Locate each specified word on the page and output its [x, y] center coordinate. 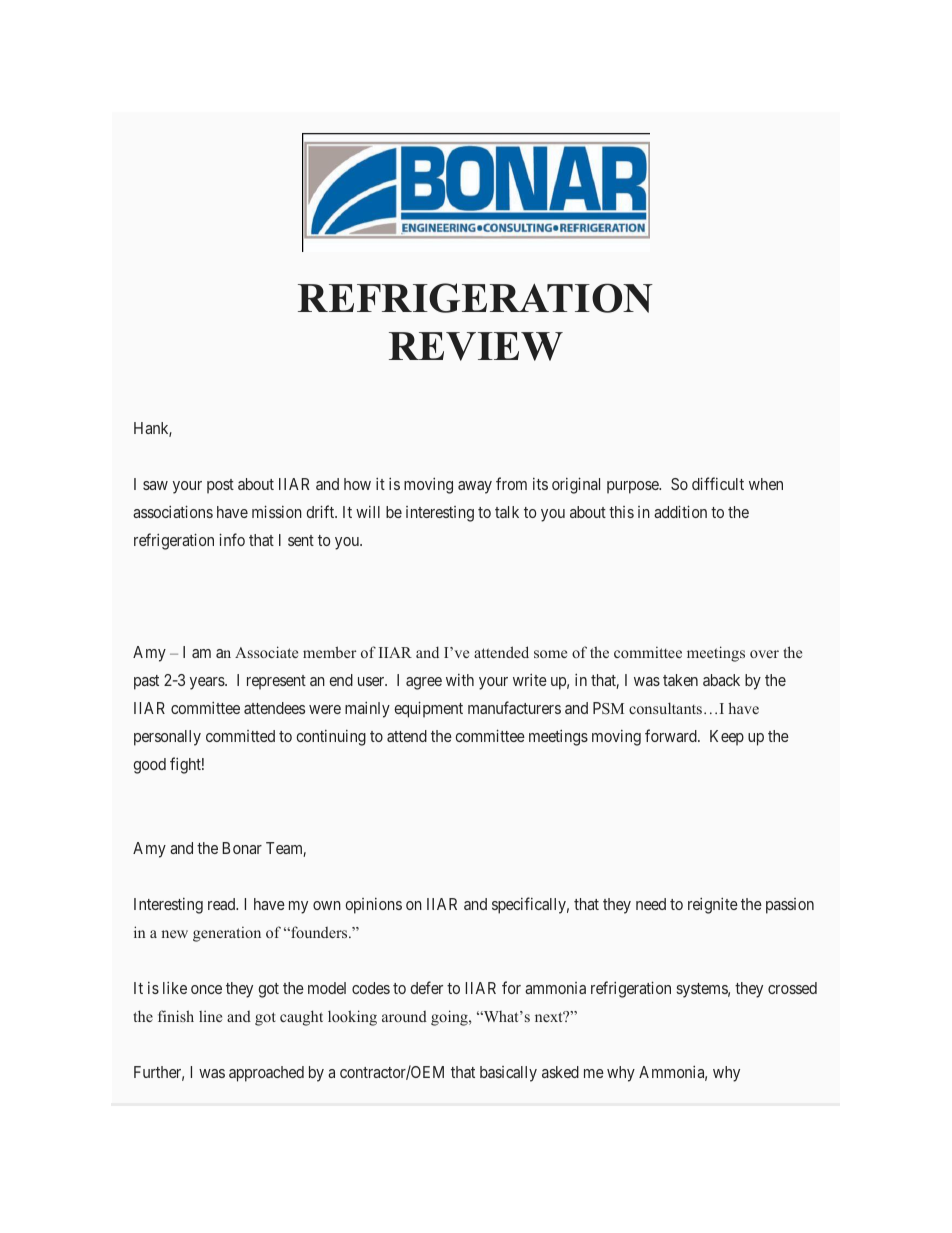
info [232, 539]
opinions [373, 906]
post [220, 486]
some [550, 654]
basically [508, 1074]
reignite [713, 906]
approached [266, 1074]
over [764, 654]
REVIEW [476, 346]
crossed [792, 988]
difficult [718, 483]
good [149, 766]
